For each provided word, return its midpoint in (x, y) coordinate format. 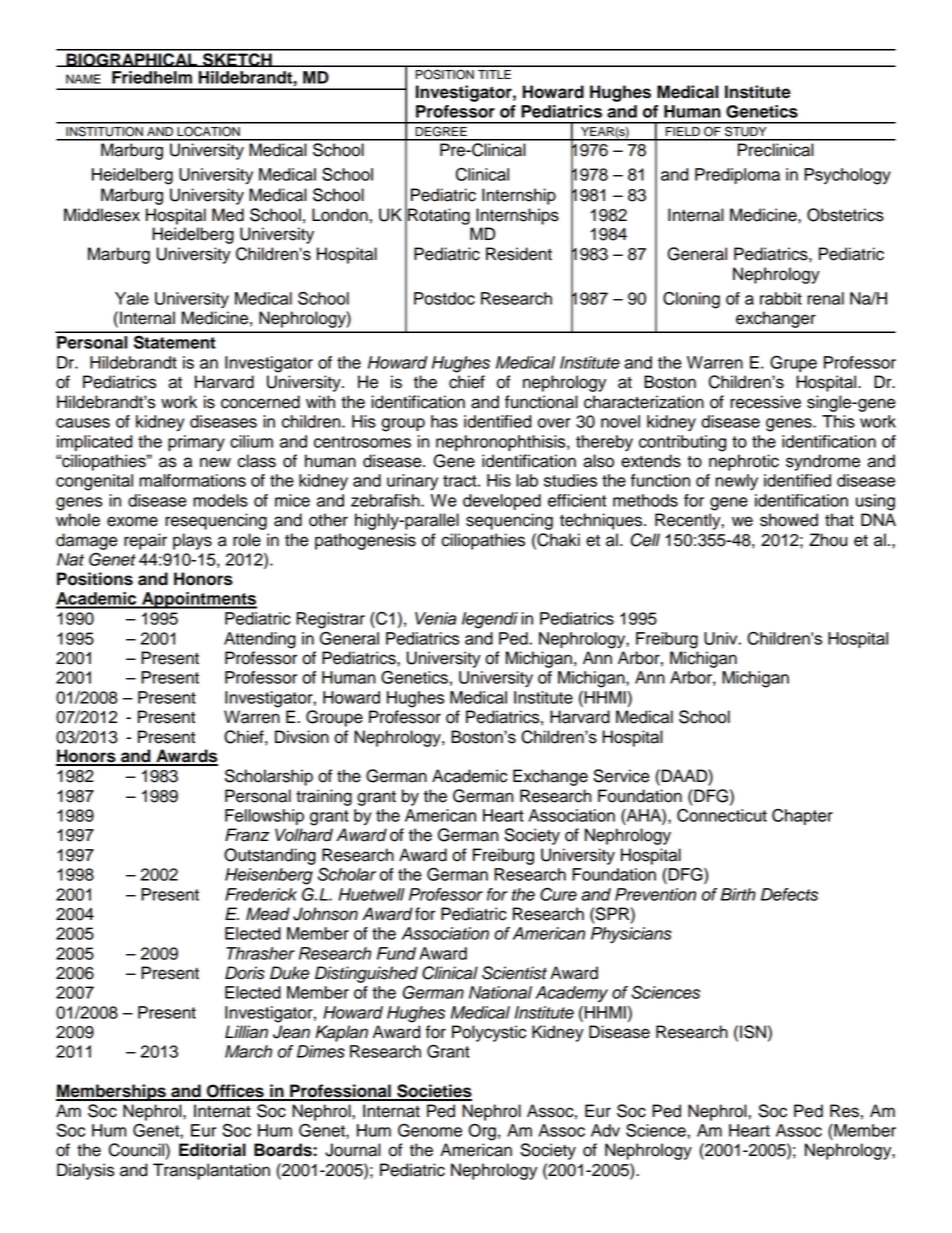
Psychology (847, 176)
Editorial (212, 1150)
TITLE (494, 74)
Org (482, 1132)
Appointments (198, 600)
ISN (753, 1032)
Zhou (828, 540)
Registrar (330, 620)
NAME (83, 79)
